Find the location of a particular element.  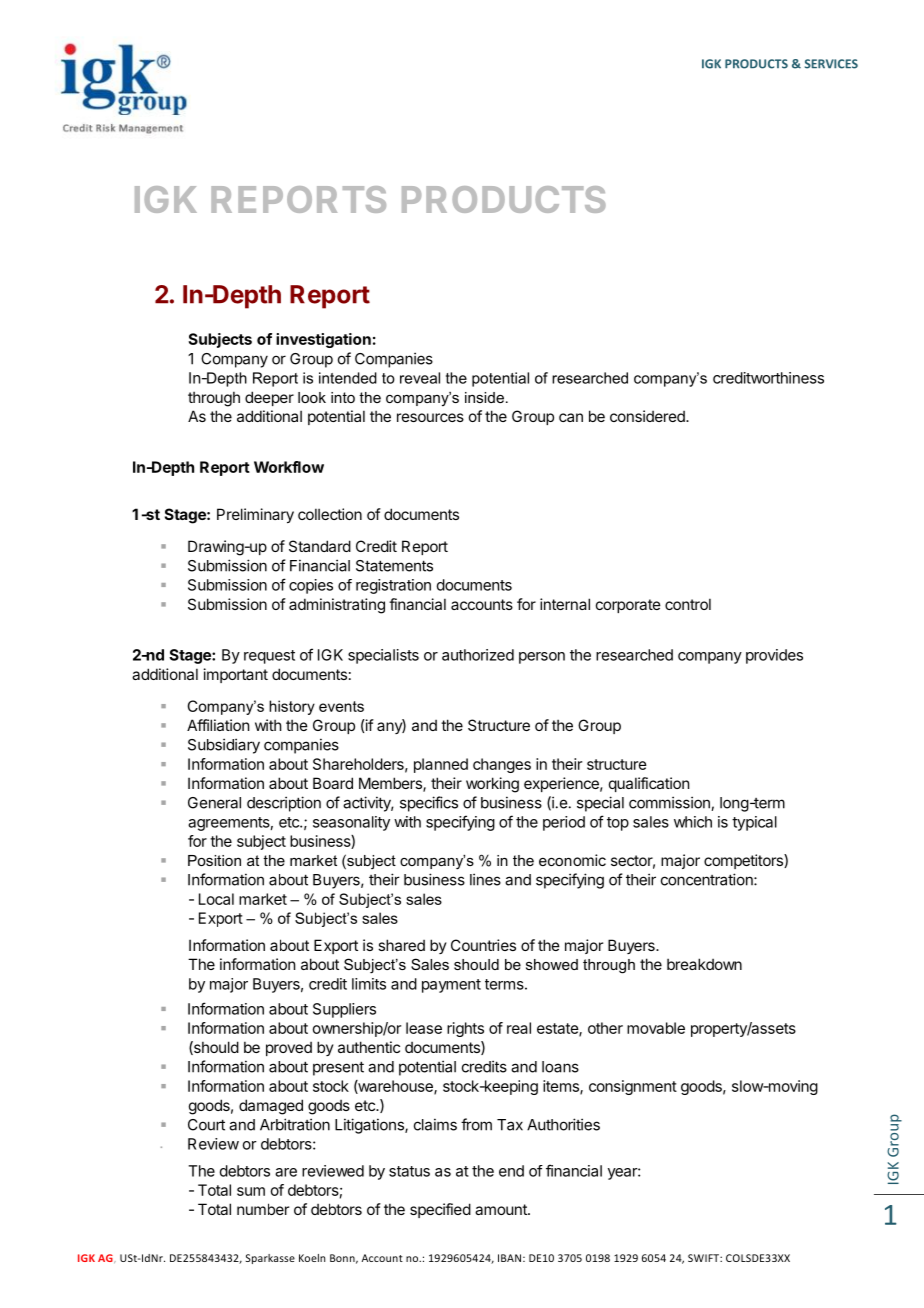

control is located at coordinates (688, 604).
